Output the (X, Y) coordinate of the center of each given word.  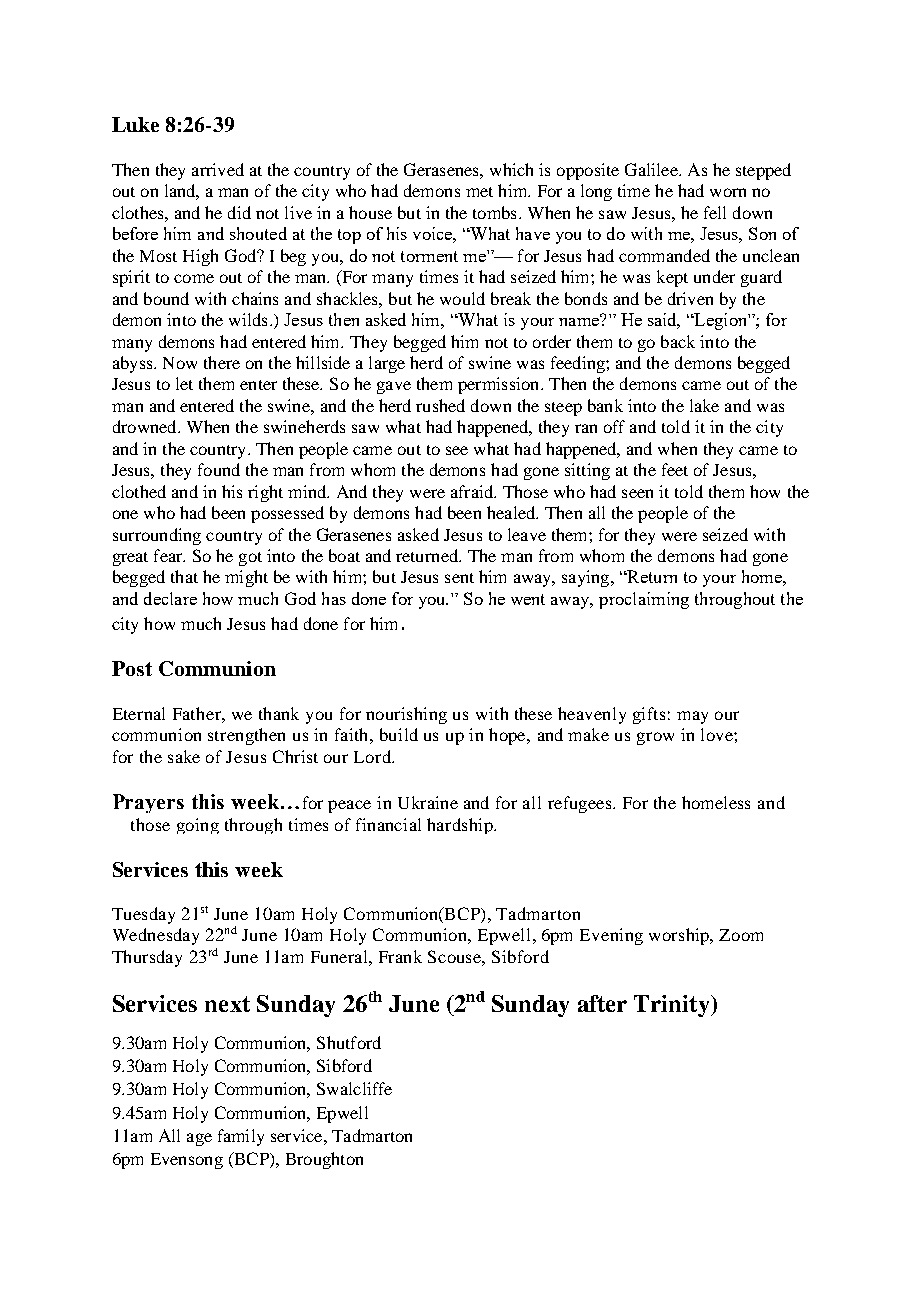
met (479, 192)
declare (170, 598)
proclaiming (644, 600)
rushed (440, 405)
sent (459, 578)
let (184, 383)
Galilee (652, 169)
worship (680, 936)
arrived (218, 169)
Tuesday (143, 915)
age (199, 1139)
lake (704, 405)
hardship (461, 826)
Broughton (324, 1160)
